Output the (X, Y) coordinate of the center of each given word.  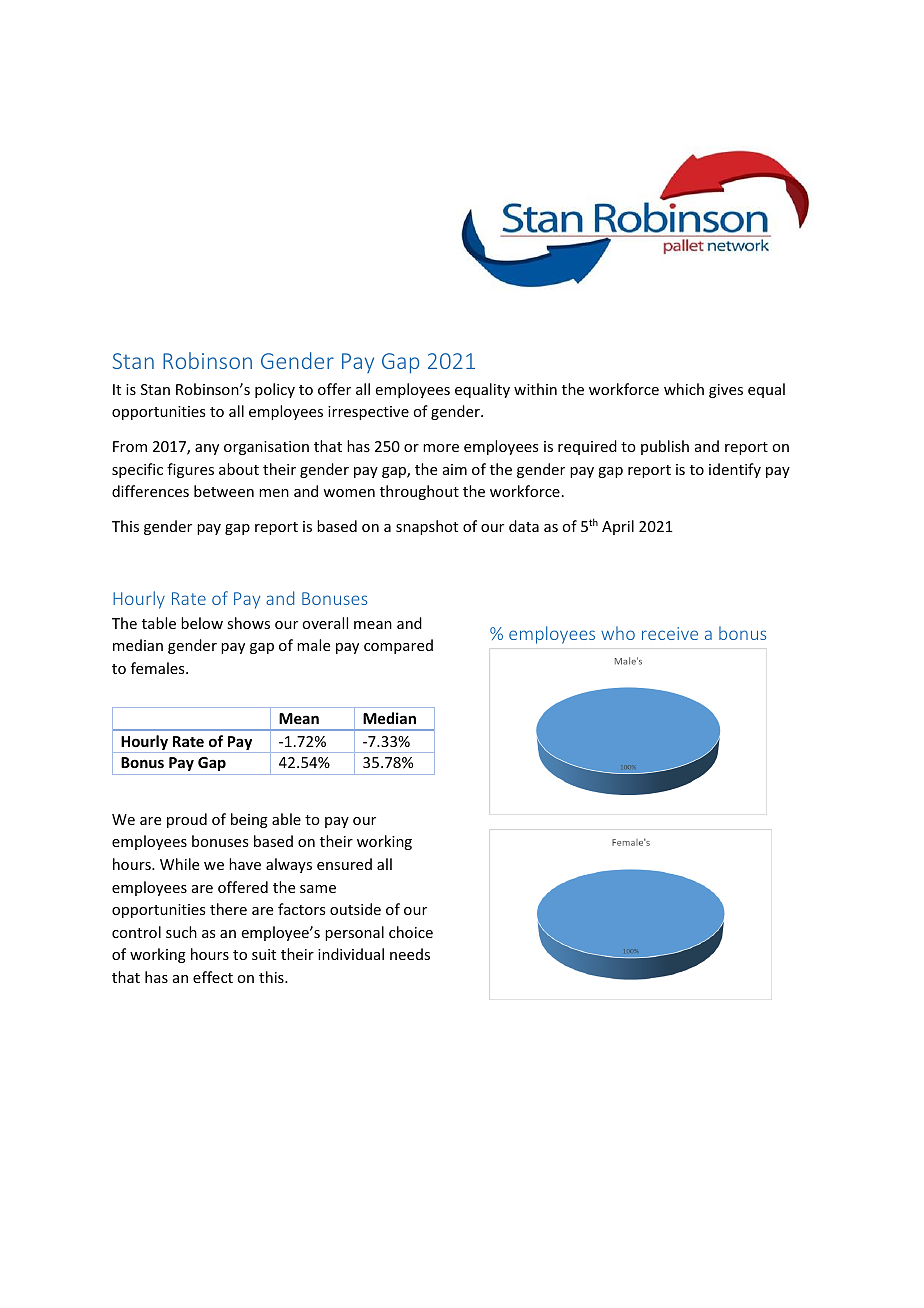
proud (187, 820)
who (618, 633)
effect (213, 977)
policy (275, 390)
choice (411, 932)
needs (410, 954)
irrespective (368, 413)
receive (670, 633)
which (684, 389)
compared (398, 646)
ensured (344, 864)
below (202, 623)
